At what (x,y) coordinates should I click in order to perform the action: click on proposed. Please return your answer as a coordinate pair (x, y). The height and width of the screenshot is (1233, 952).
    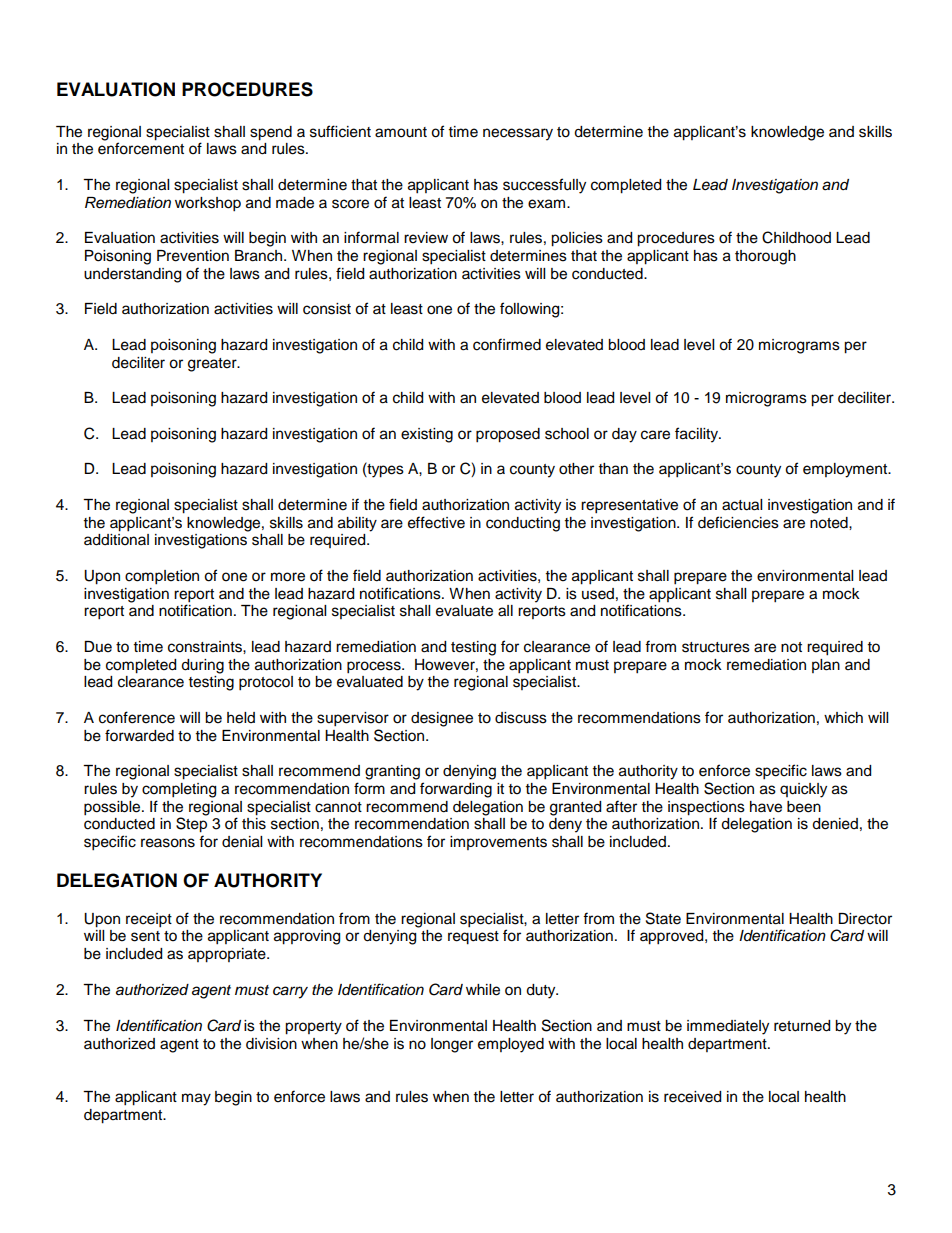
    Looking at the image, I should click on (508, 435).
